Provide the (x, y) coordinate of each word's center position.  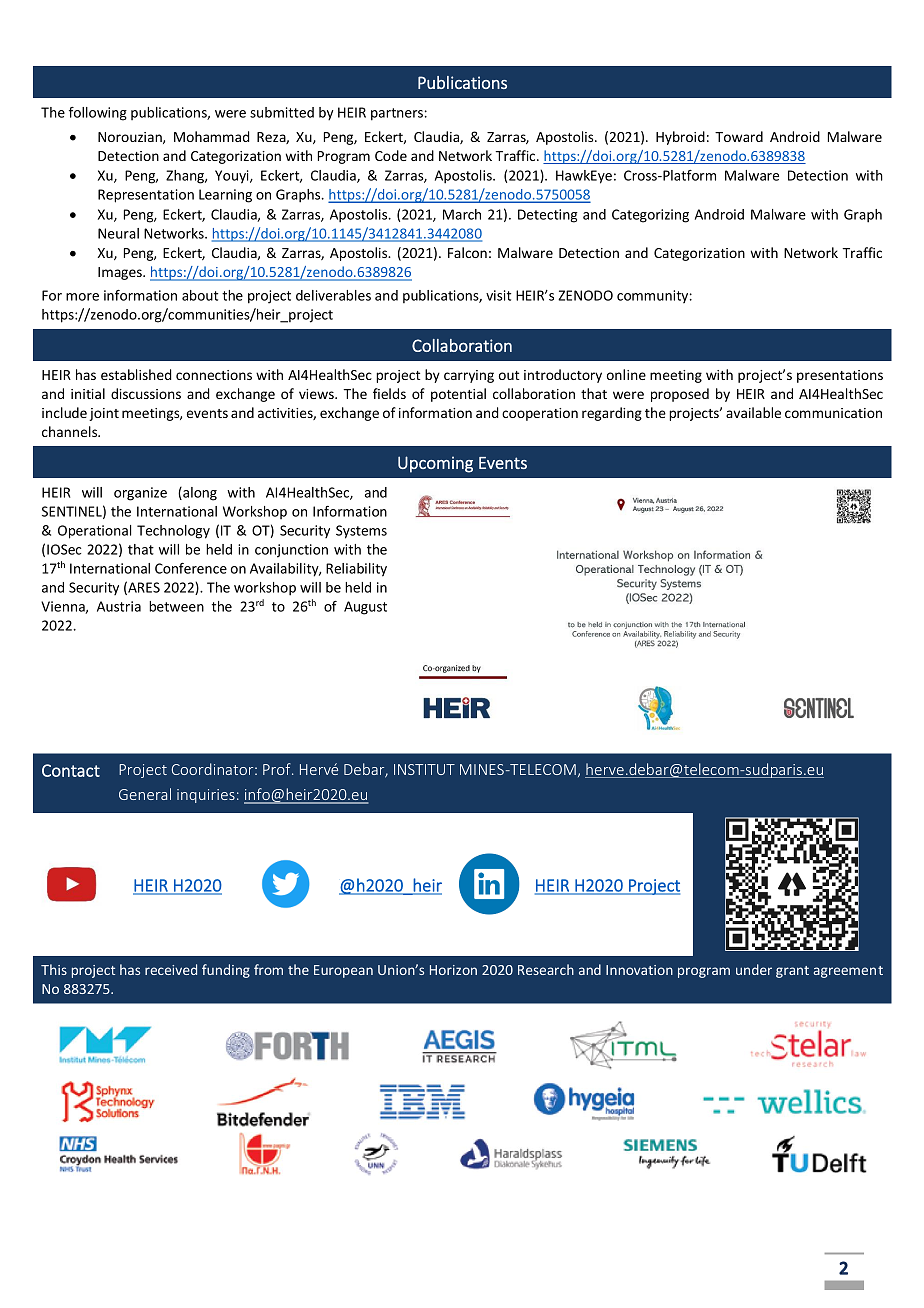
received (171, 969)
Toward (739, 136)
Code (391, 155)
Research (546, 969)
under (754, 969)
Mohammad (211, 136)
